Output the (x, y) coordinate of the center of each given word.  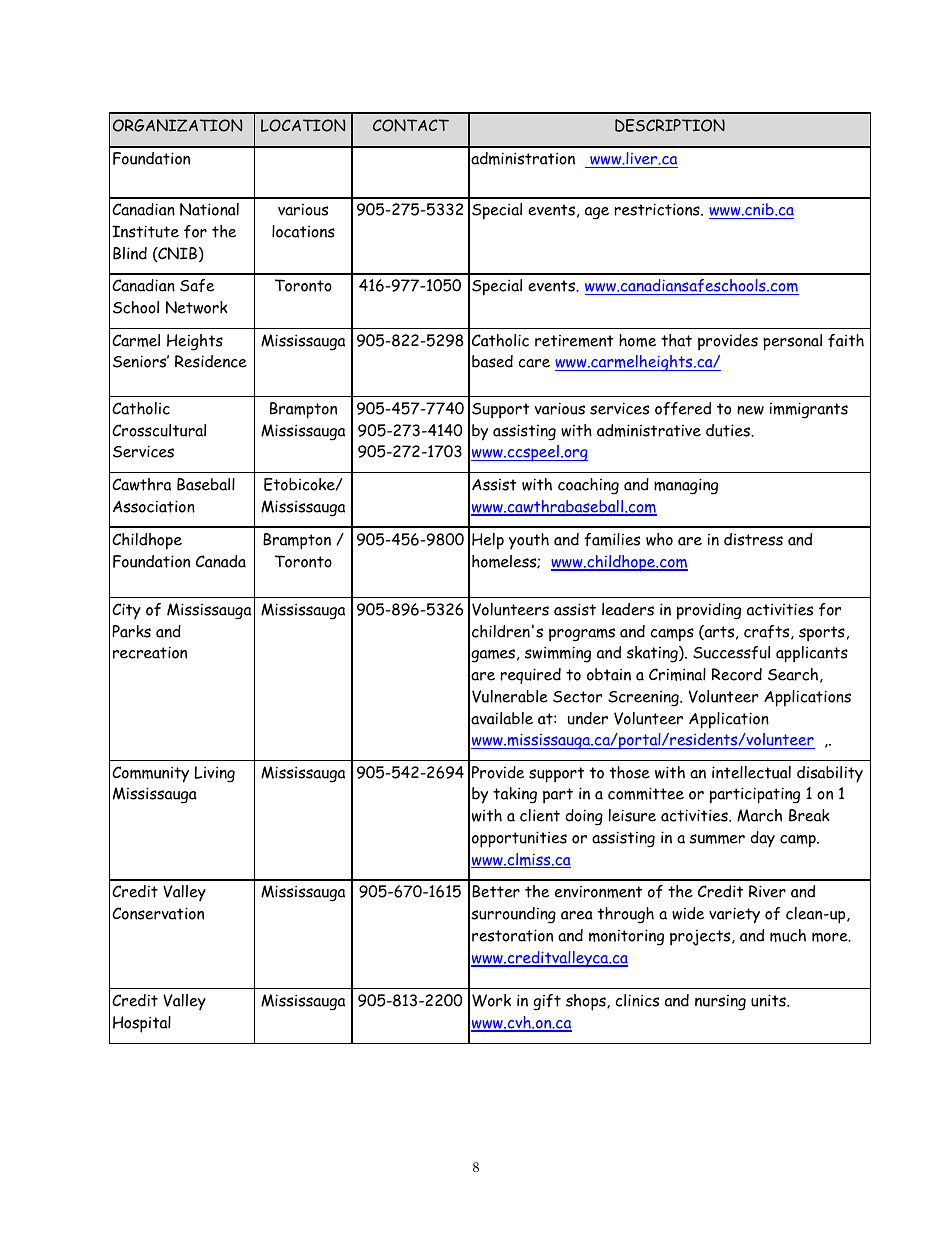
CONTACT (411, 125)
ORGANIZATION (177, 125)
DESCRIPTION (670, 125)
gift (547, 1002)
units (769, 1000)
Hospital (142, 1024)
